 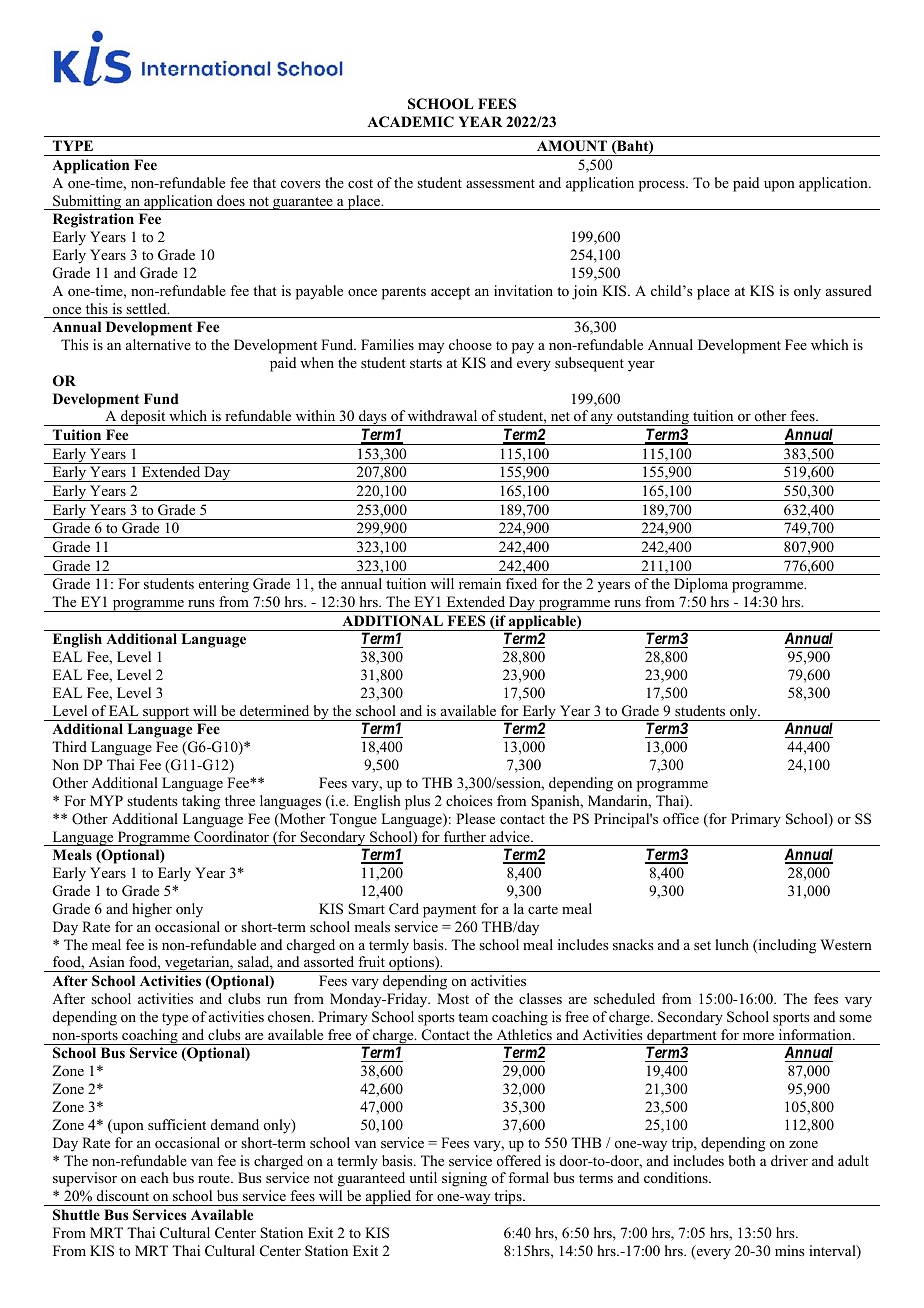 I want to click on assessment, so click(x=500, y=183).
